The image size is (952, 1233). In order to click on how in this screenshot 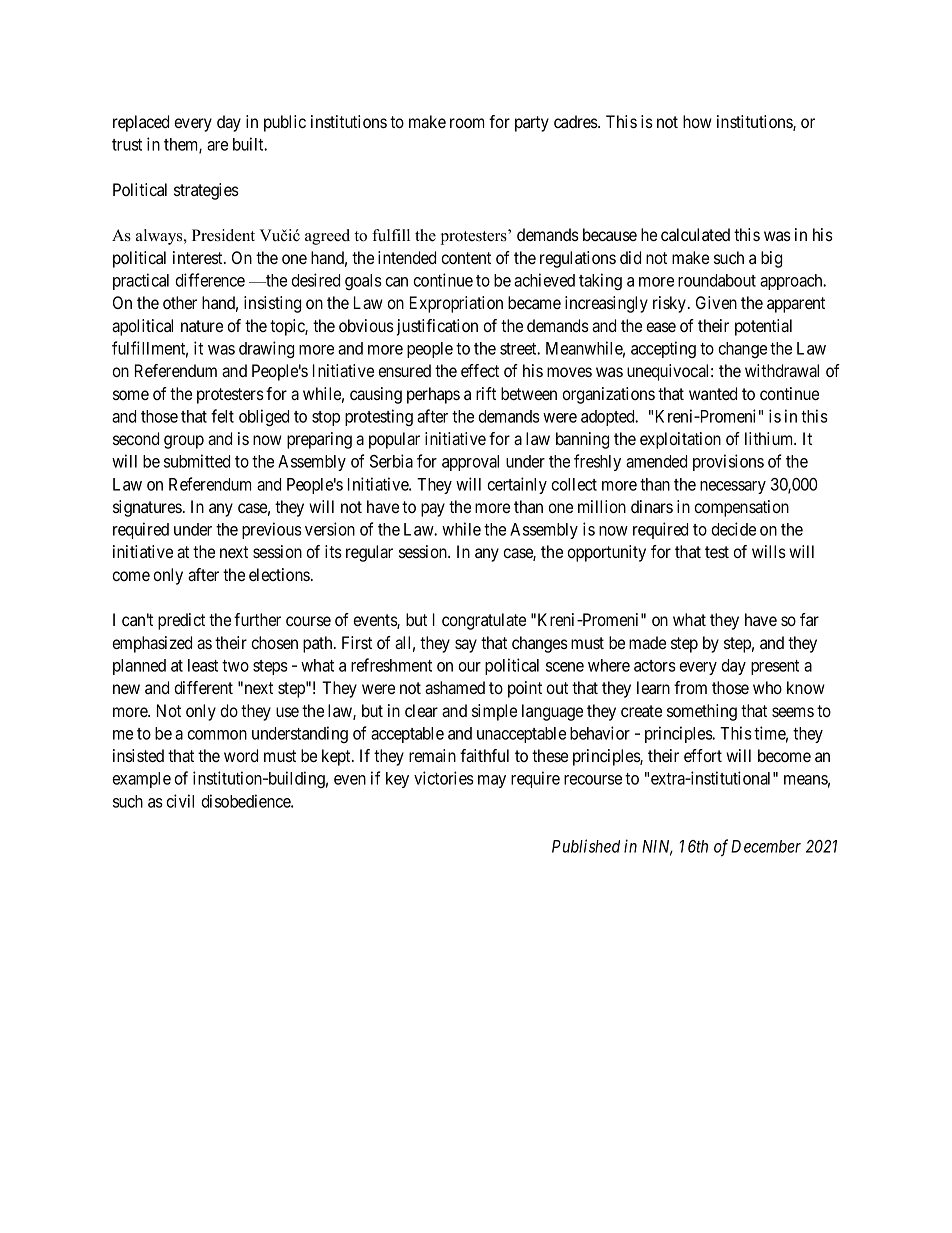, I will do `click(697, 121)`.
